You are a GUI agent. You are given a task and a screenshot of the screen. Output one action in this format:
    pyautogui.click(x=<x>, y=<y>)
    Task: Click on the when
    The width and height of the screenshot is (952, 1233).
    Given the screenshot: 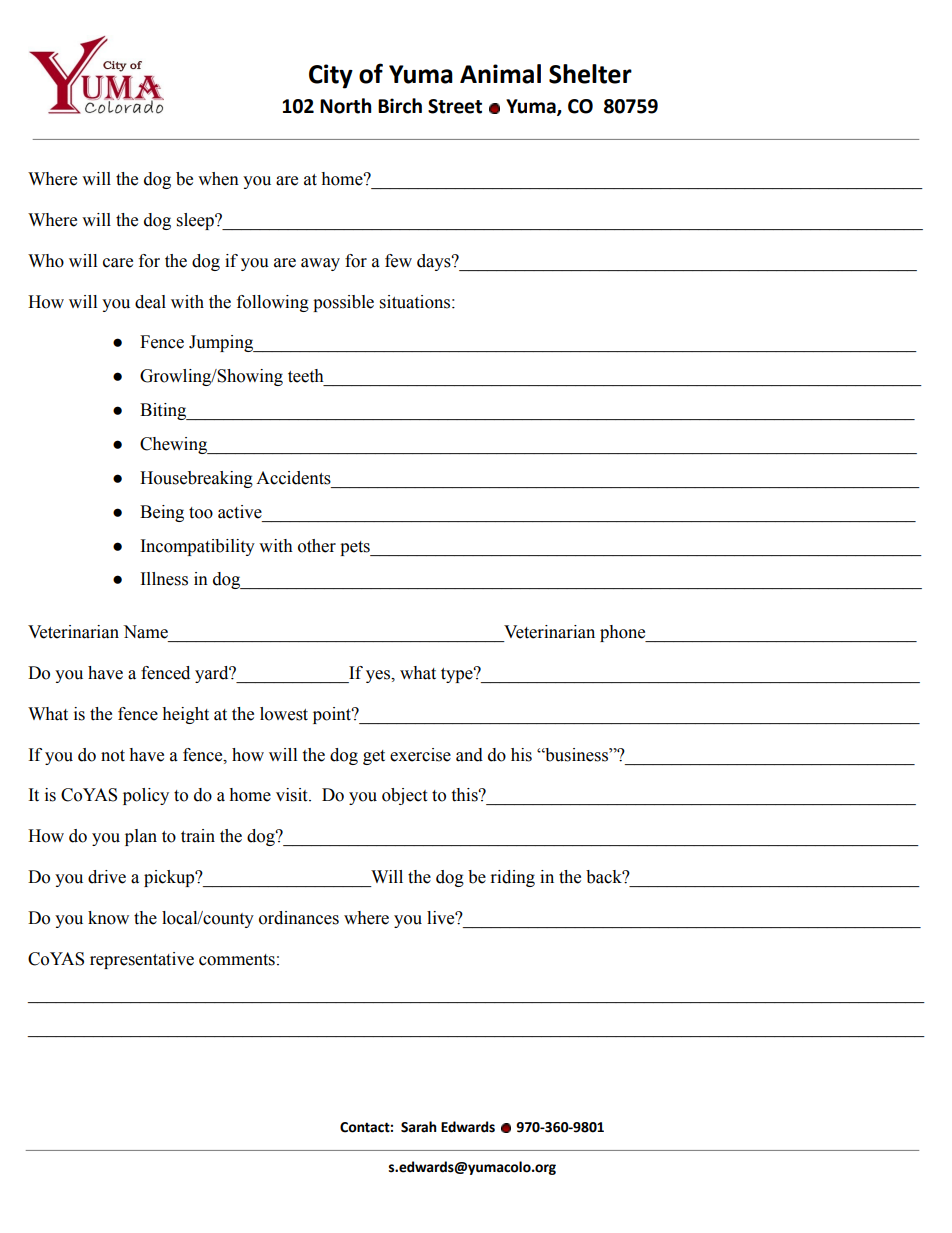 What is the action you would take?
    pyautogui.click(x=218, y=179)
